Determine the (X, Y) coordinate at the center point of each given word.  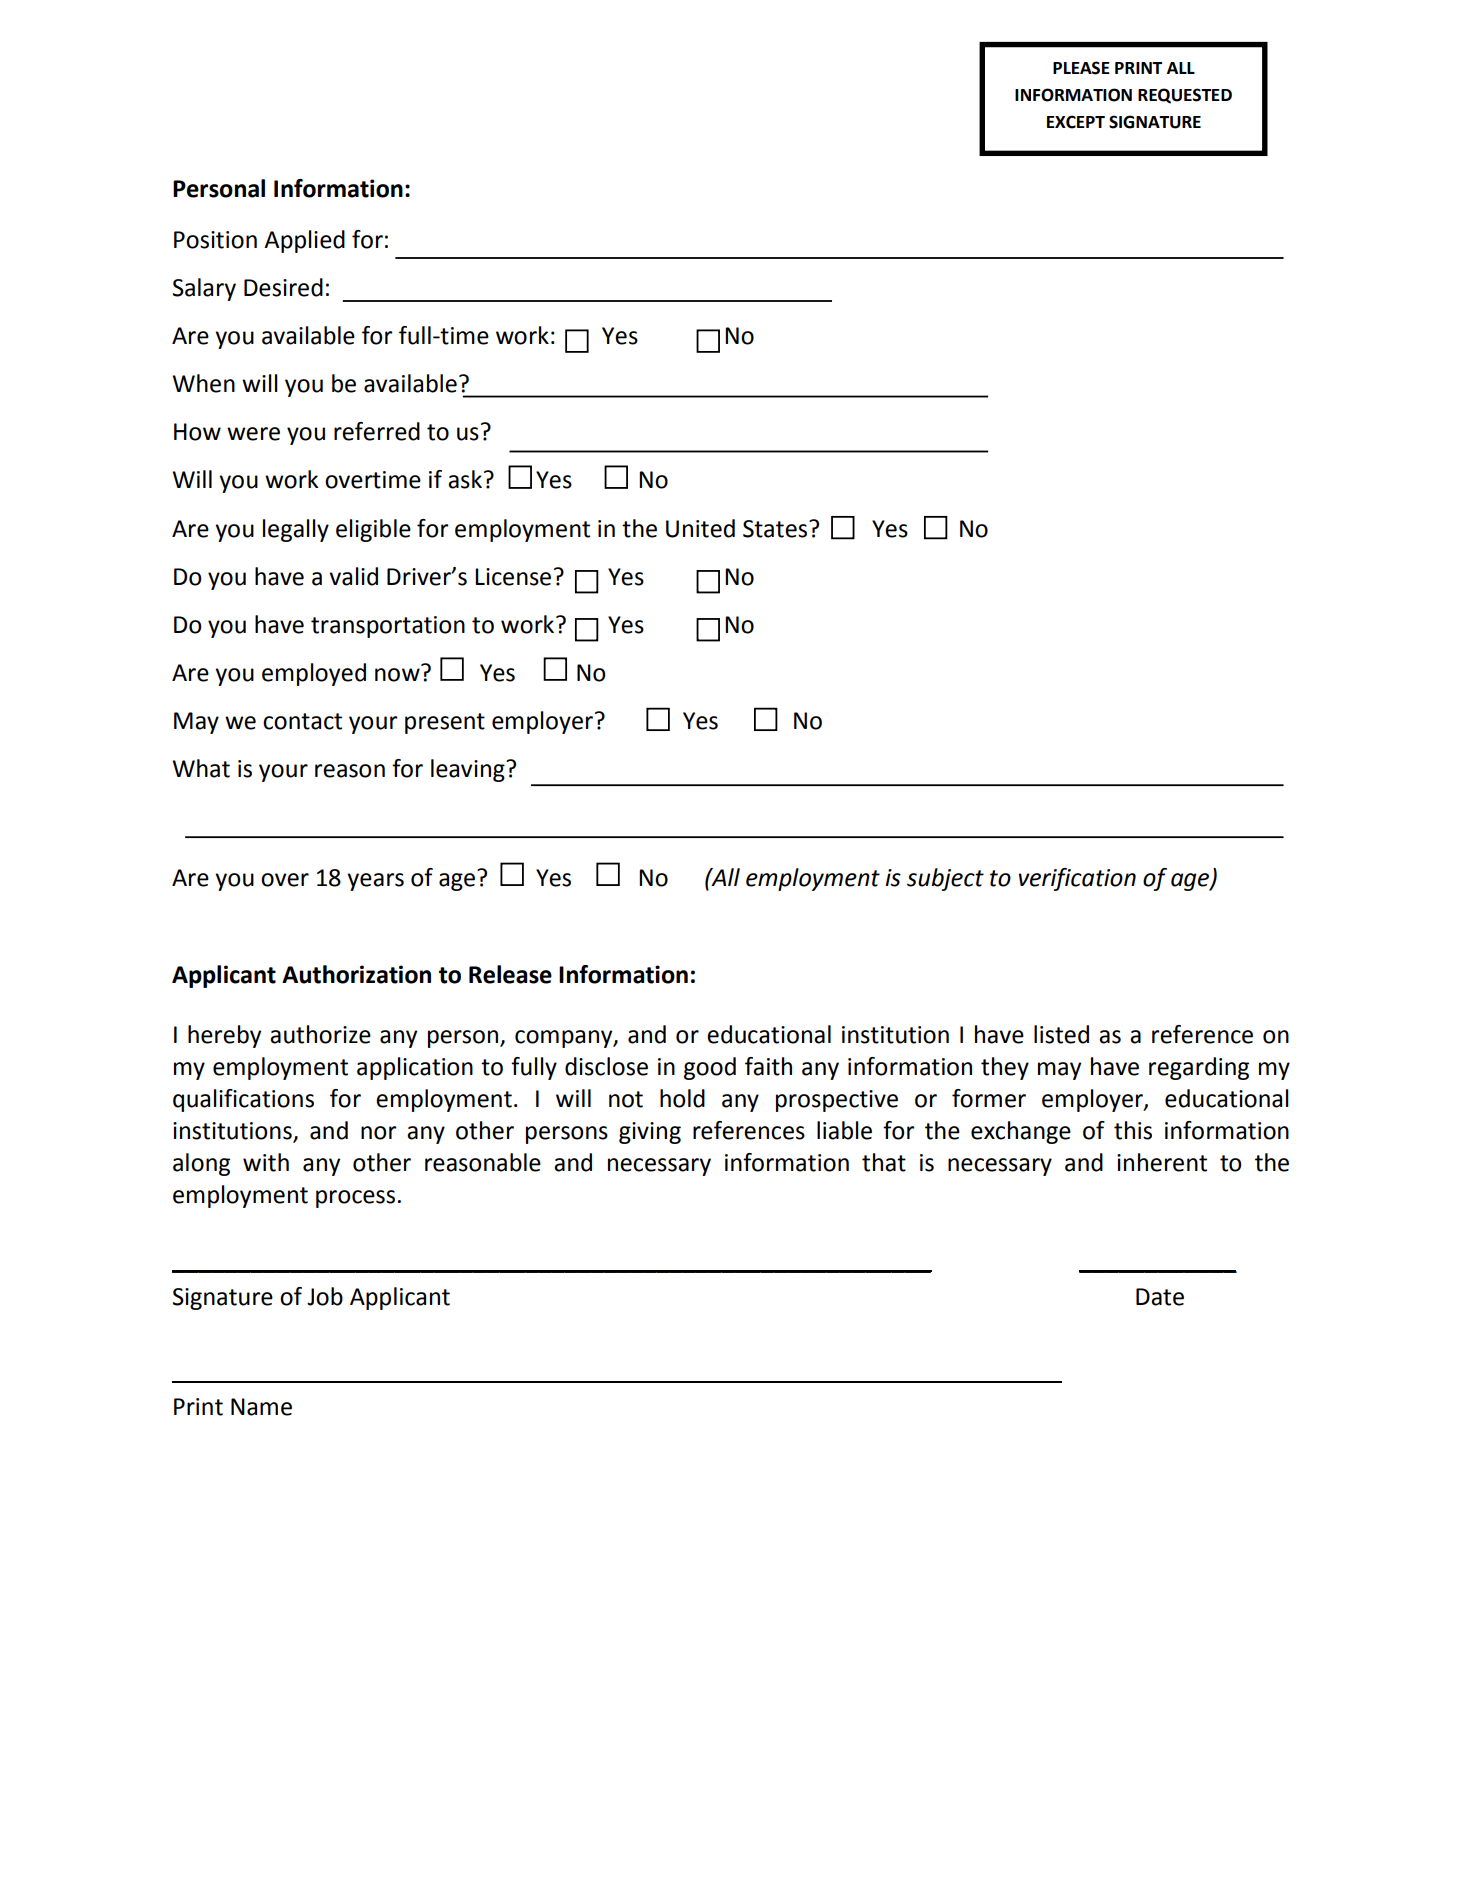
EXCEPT (1076, 122)
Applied (304, 241)
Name (261, 1407)
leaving (469, 770)
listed (1061, 1034)
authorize (320, 1034)
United (700, 528)
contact (302, 721)
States (776, 529)
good (710, 1068)
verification (1077, 879)
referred (377, 431)
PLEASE (1081, 68)
